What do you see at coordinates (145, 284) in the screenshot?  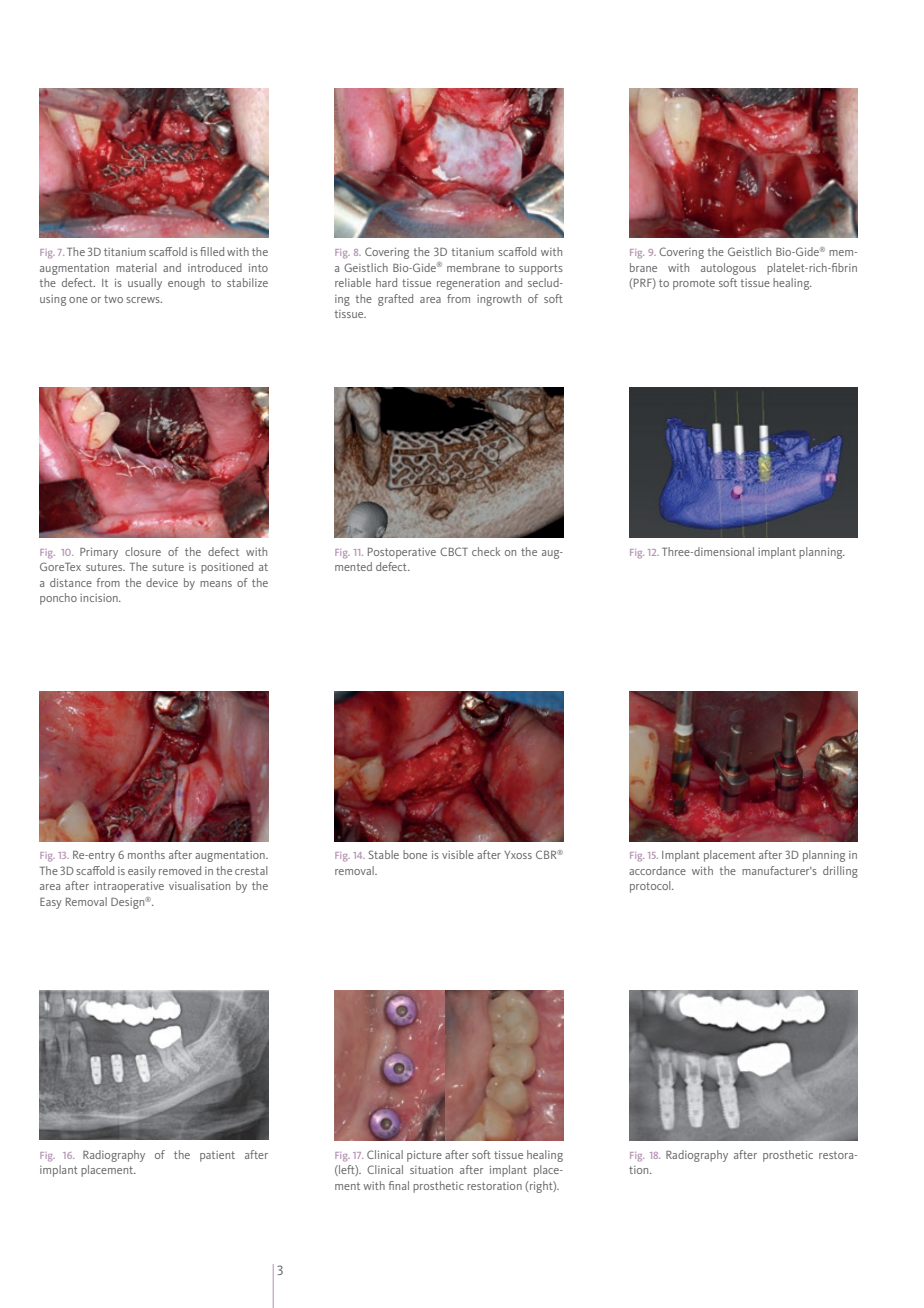 I see `usually` at bounding box center [145, 284].
